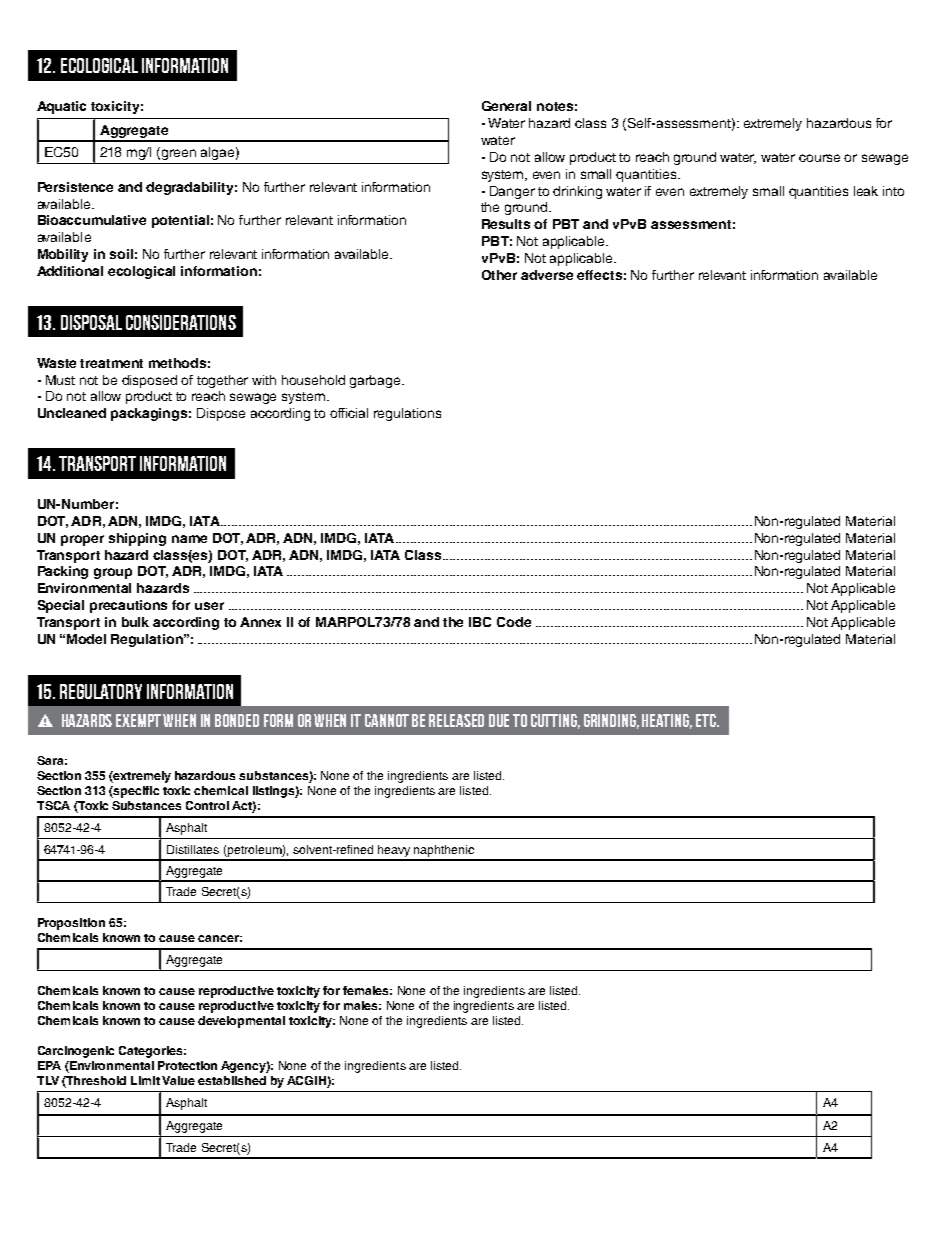  What do you see at coordinates (179, 154) in the image?
I see `green` at bounding box center [179, 154].
